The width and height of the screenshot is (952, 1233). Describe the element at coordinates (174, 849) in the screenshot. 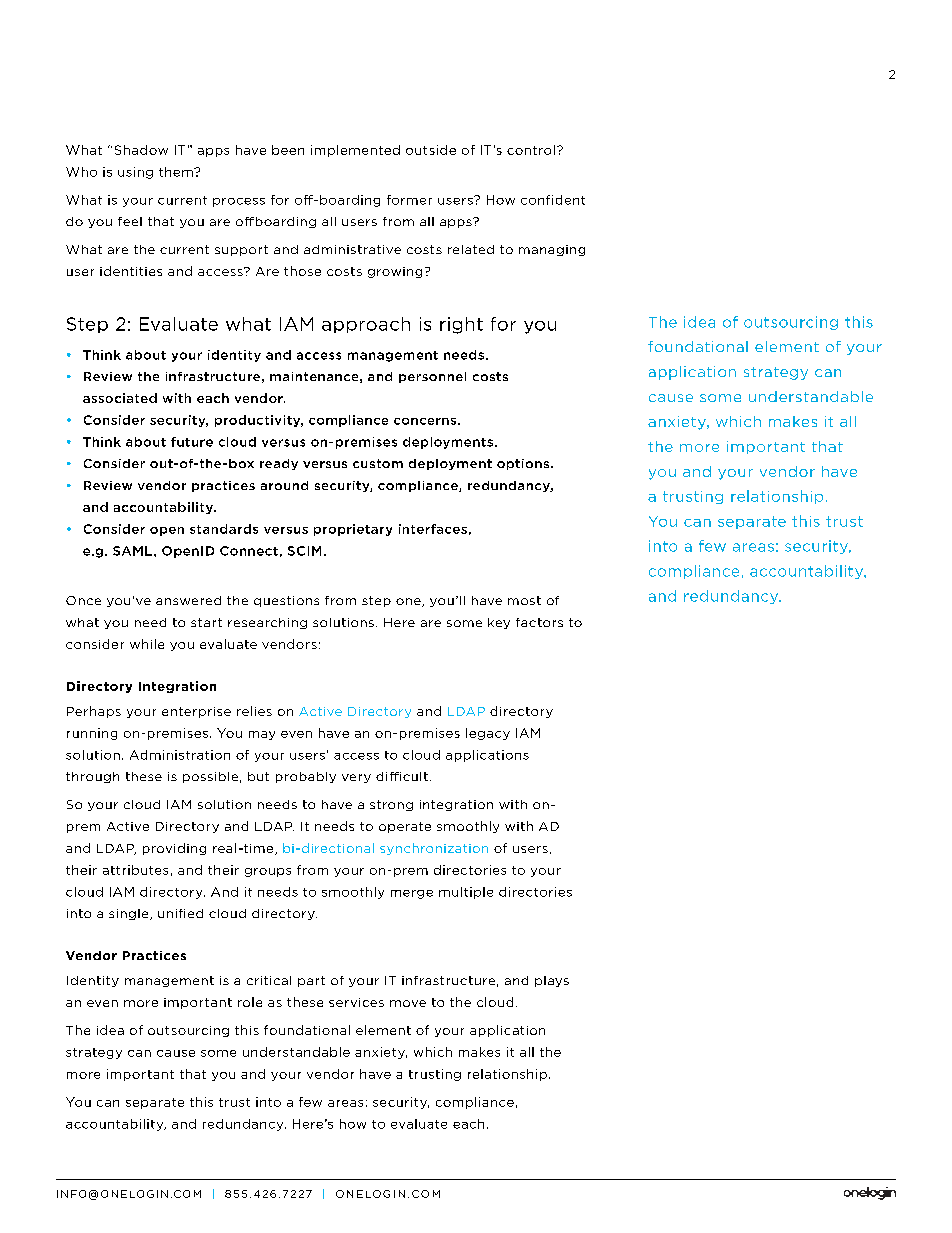

I see `providing` at that location.
